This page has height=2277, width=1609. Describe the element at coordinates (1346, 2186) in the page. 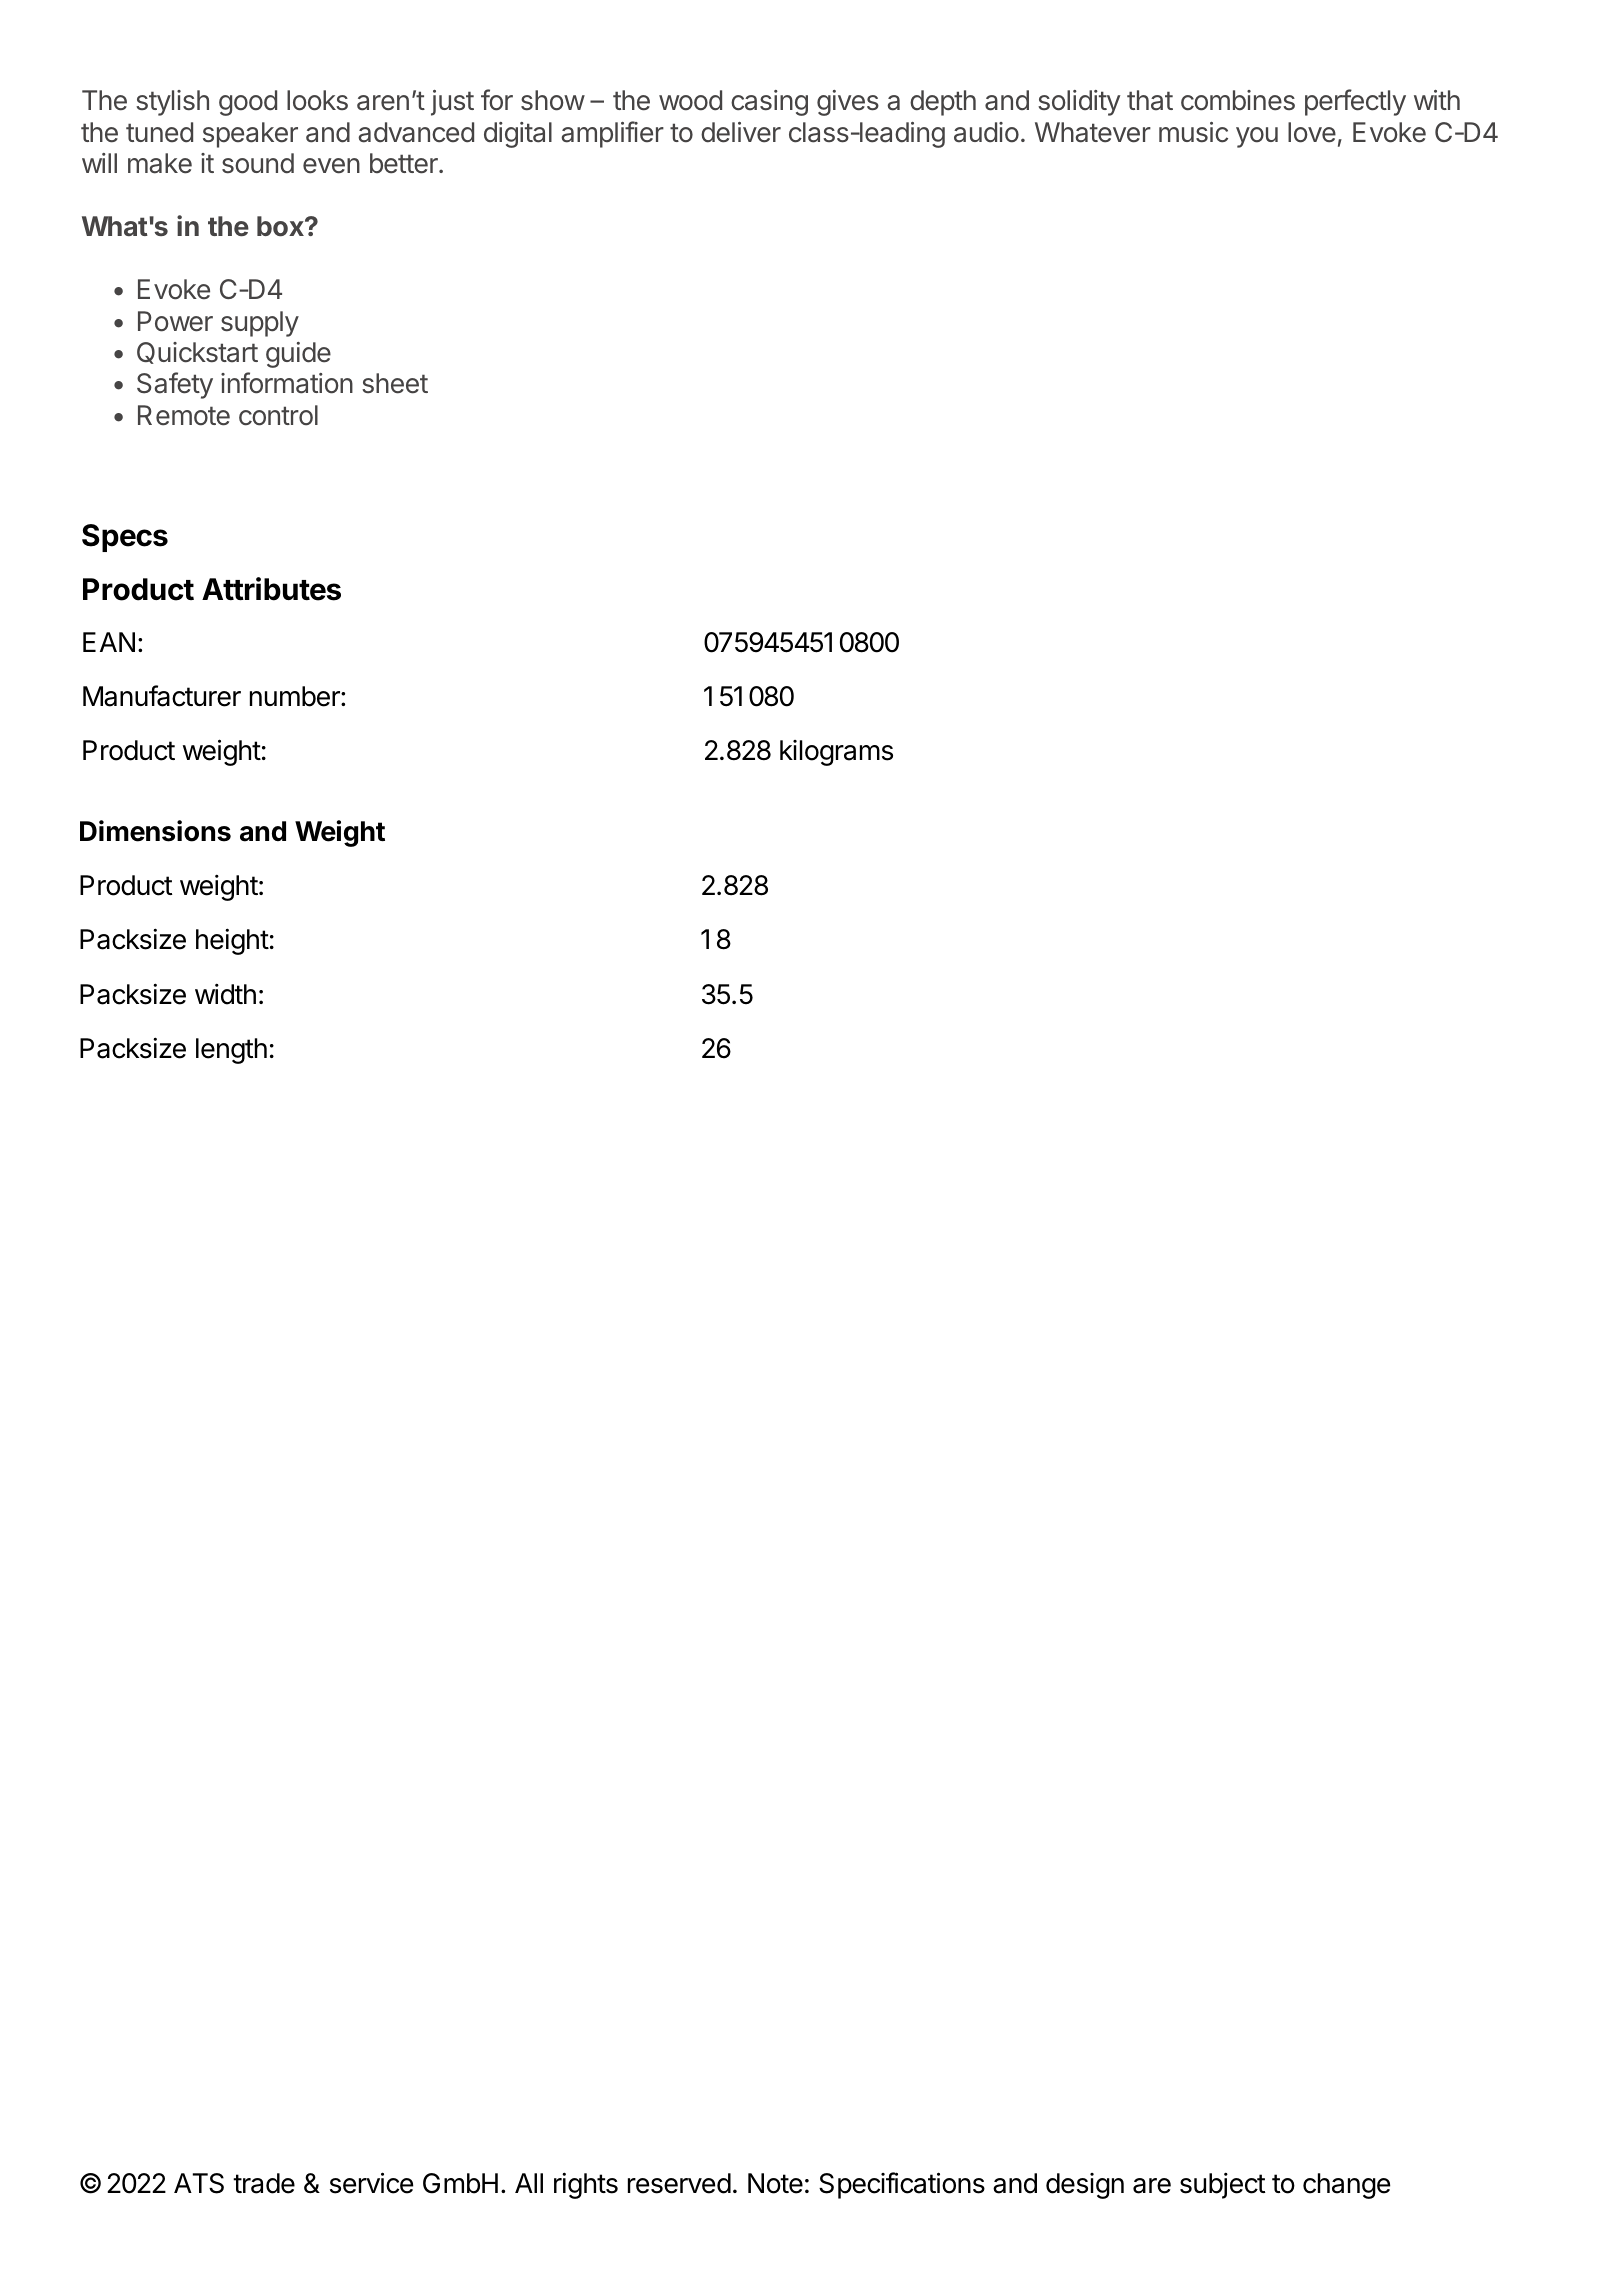

I see `change` at that location.
